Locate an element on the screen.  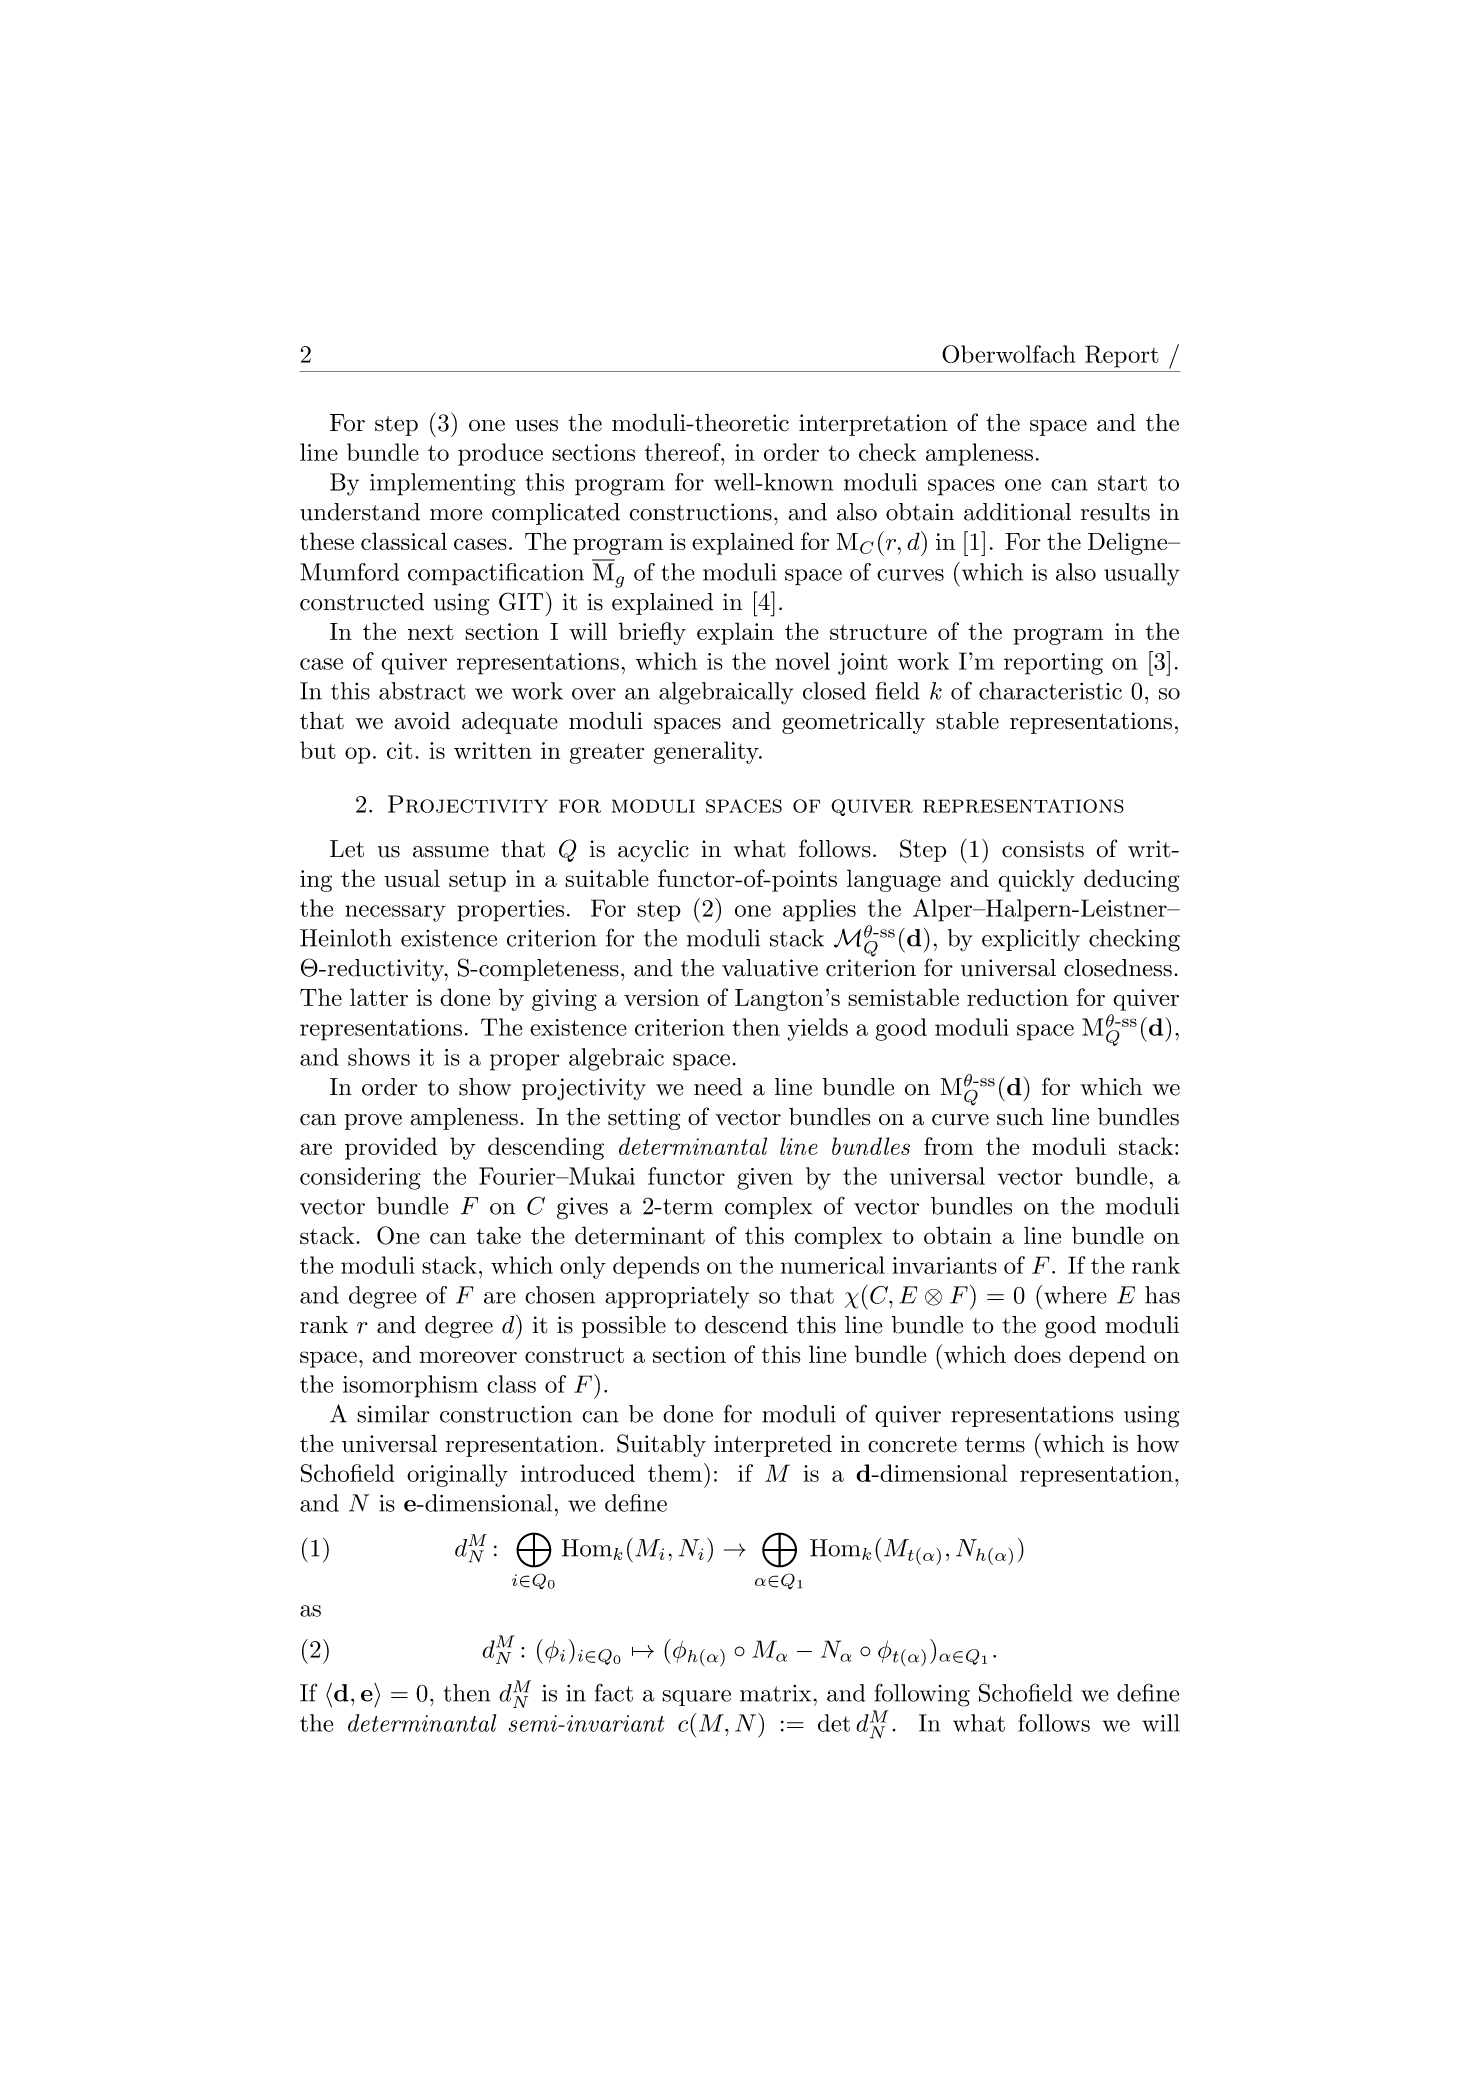
matrix is located at coordinates (775, 1693).
